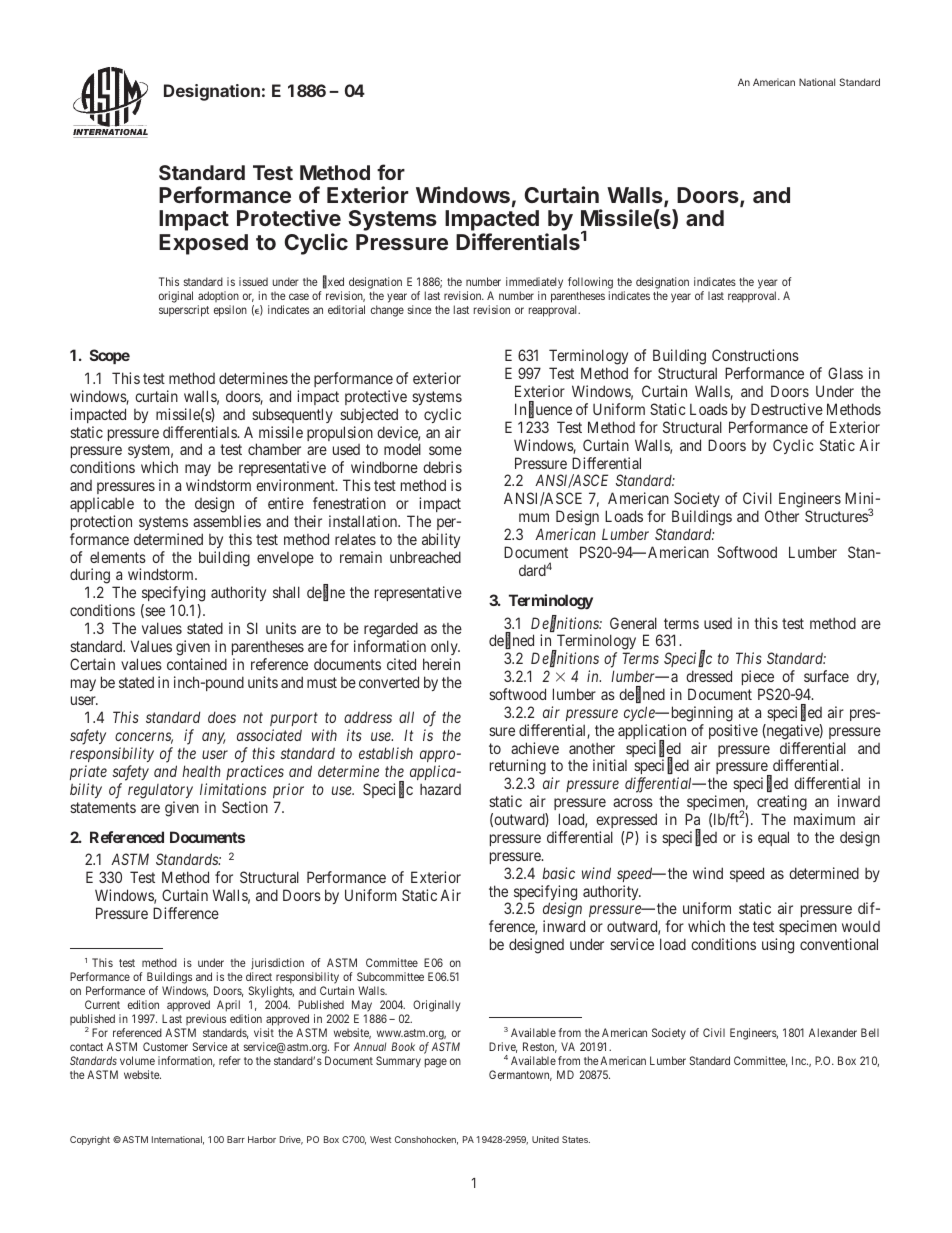  Describe the element at coordinates (441, 664) in the page. I see `herein` at that location.
